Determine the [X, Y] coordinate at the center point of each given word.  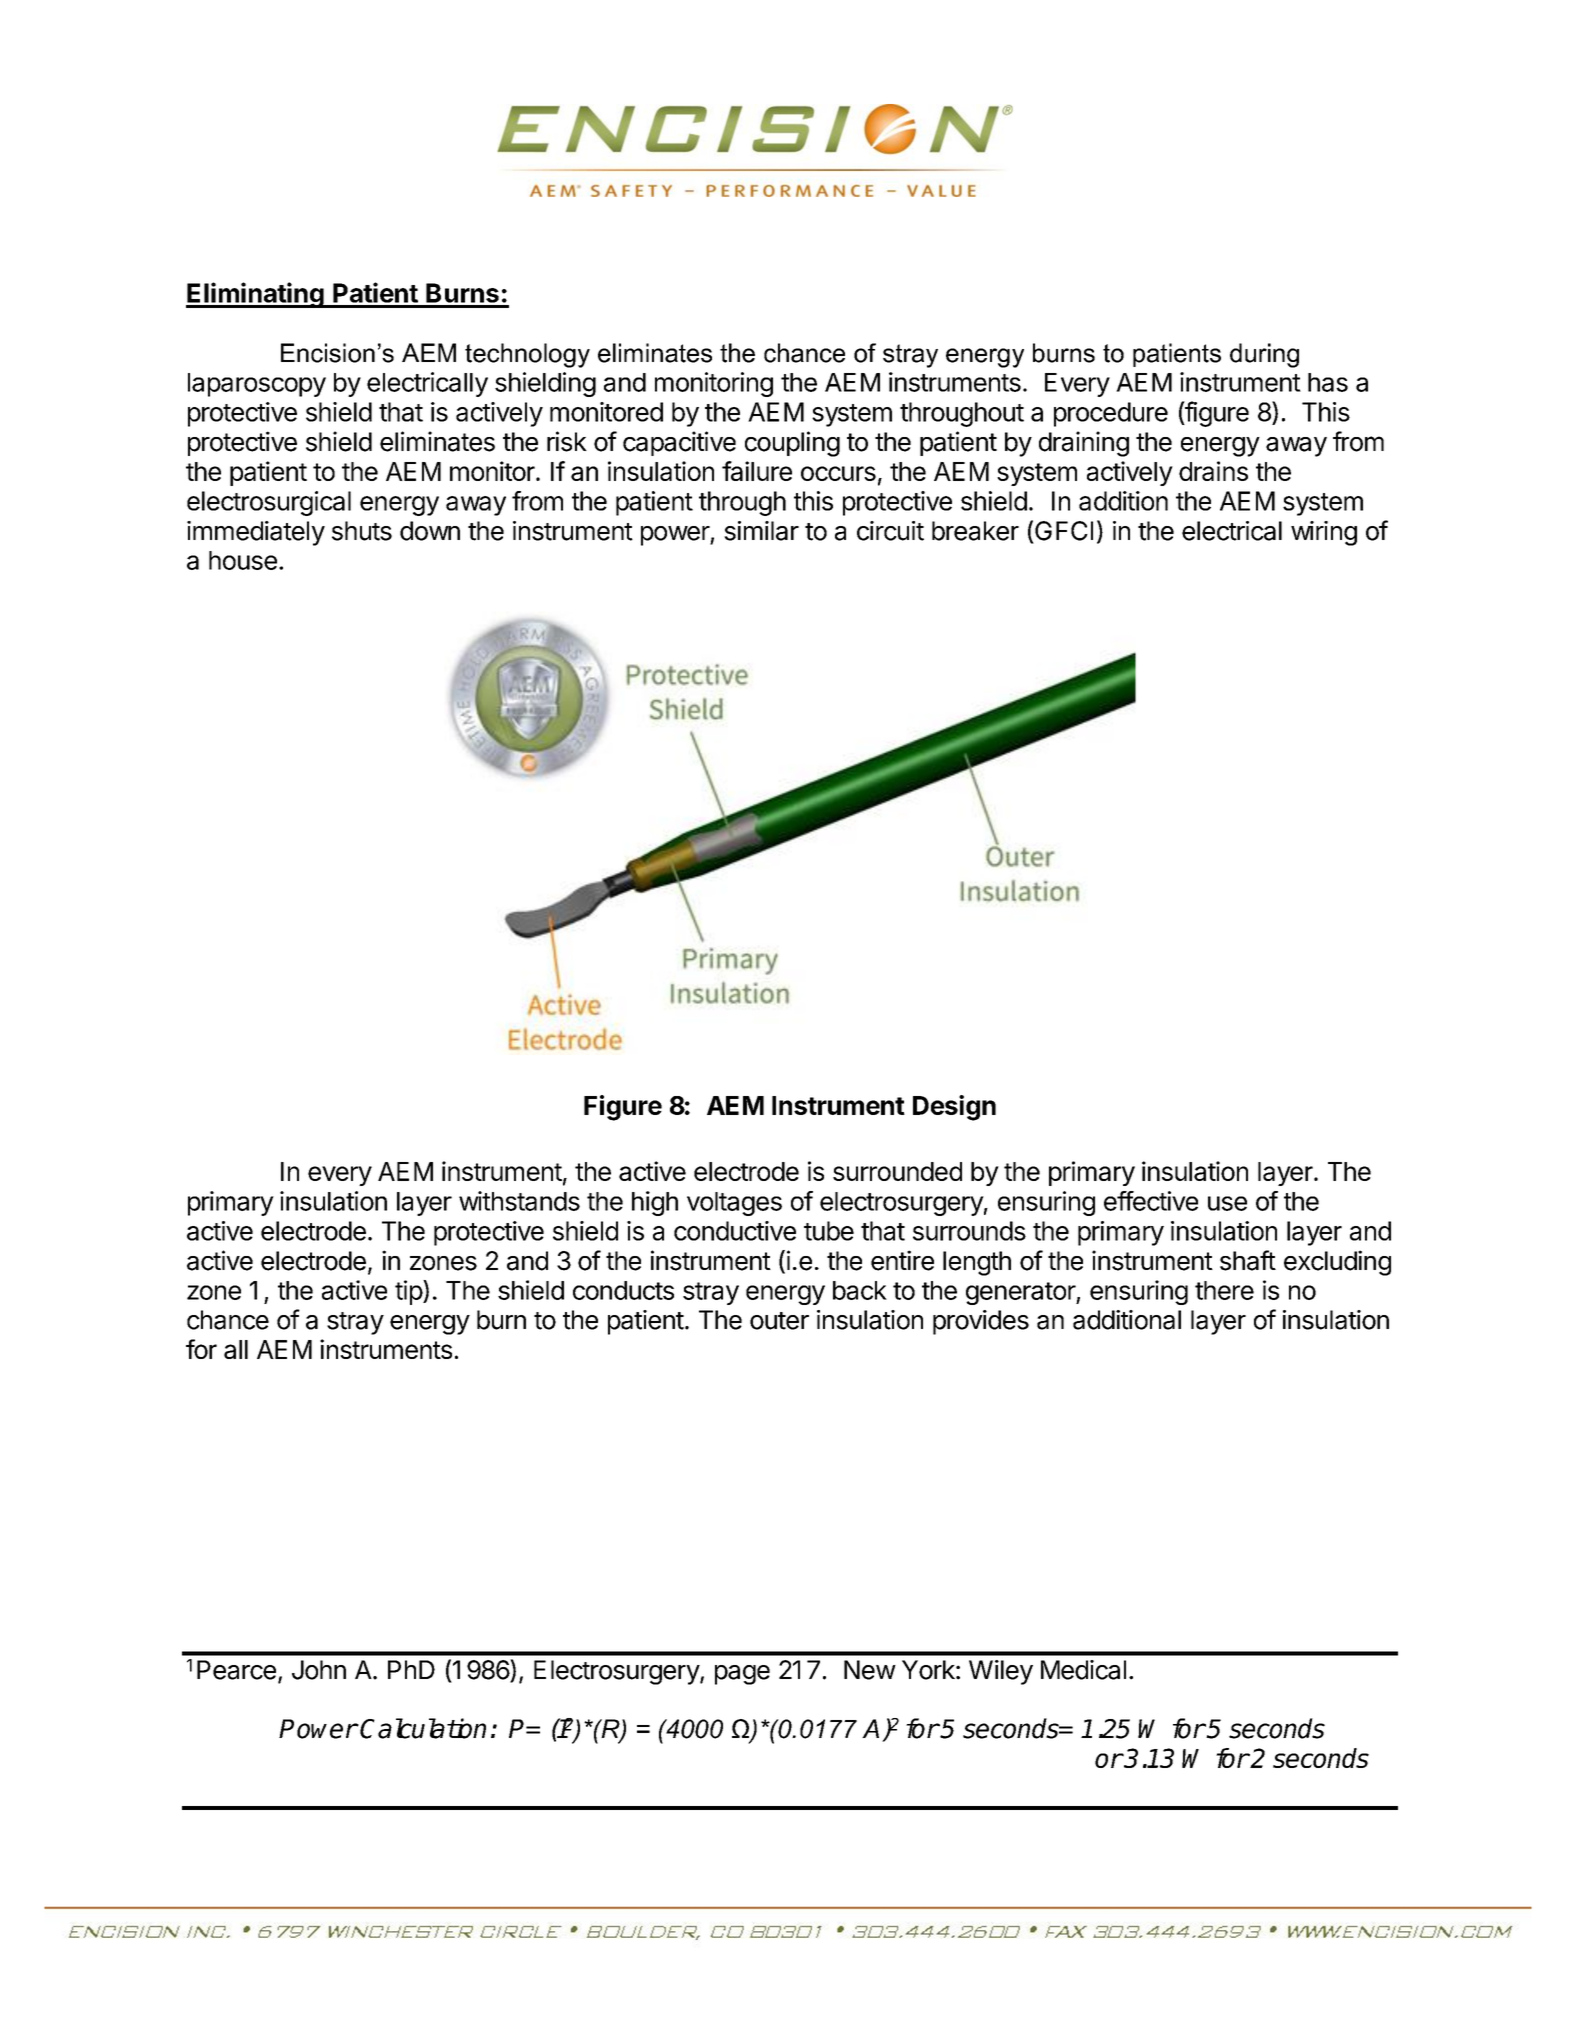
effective [1151, 1201]
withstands [519, 1201]
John [319, 1670]
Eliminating [256, 295]
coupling [792, 444]
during [1264, 355]
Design [954, 1108]
